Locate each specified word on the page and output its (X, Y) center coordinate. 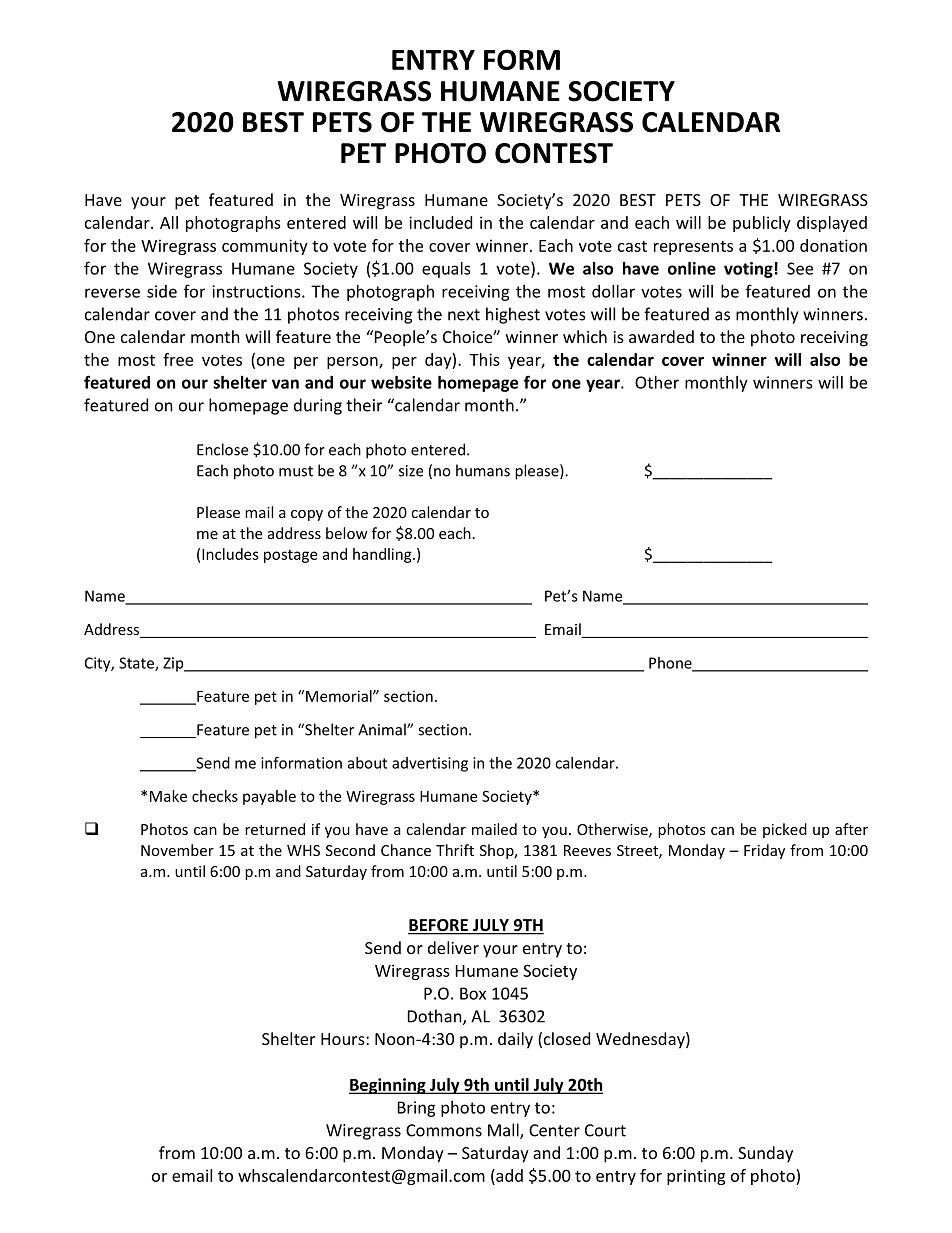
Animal (383, 729)
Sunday (765, 1154)
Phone (671, 664)
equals (446, 270)
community (265, 247)
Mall (504, 1131)
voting (748, 270)
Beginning (388, 1086)
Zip (174, 664)
